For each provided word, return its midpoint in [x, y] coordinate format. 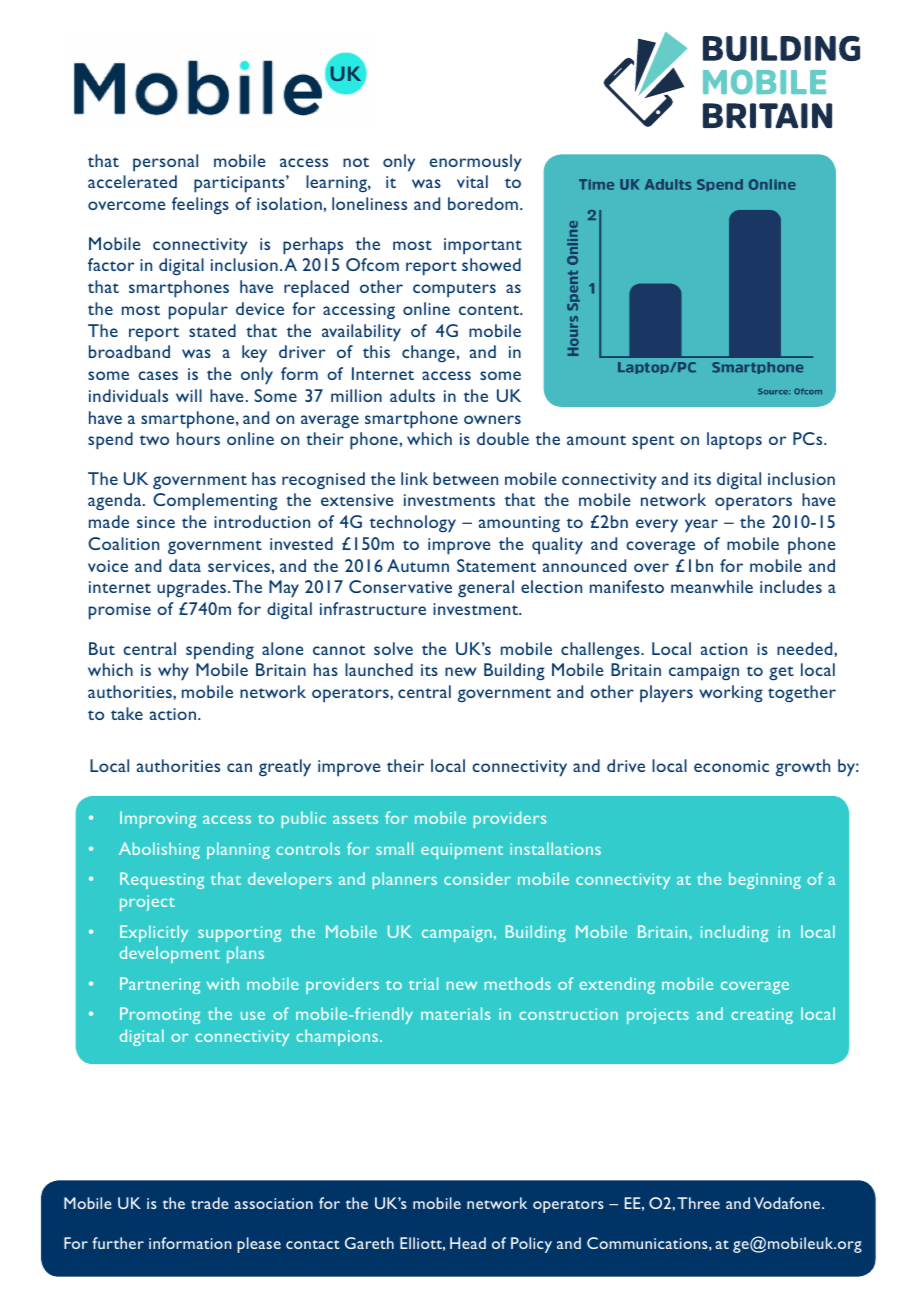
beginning [765, 880]
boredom [483, 203]
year [701, 526]
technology [413, 524]
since [156, 522]
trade [210, 1203]
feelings [200, 205]
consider [477, 878]
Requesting [162, 880]
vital [472, 181]
